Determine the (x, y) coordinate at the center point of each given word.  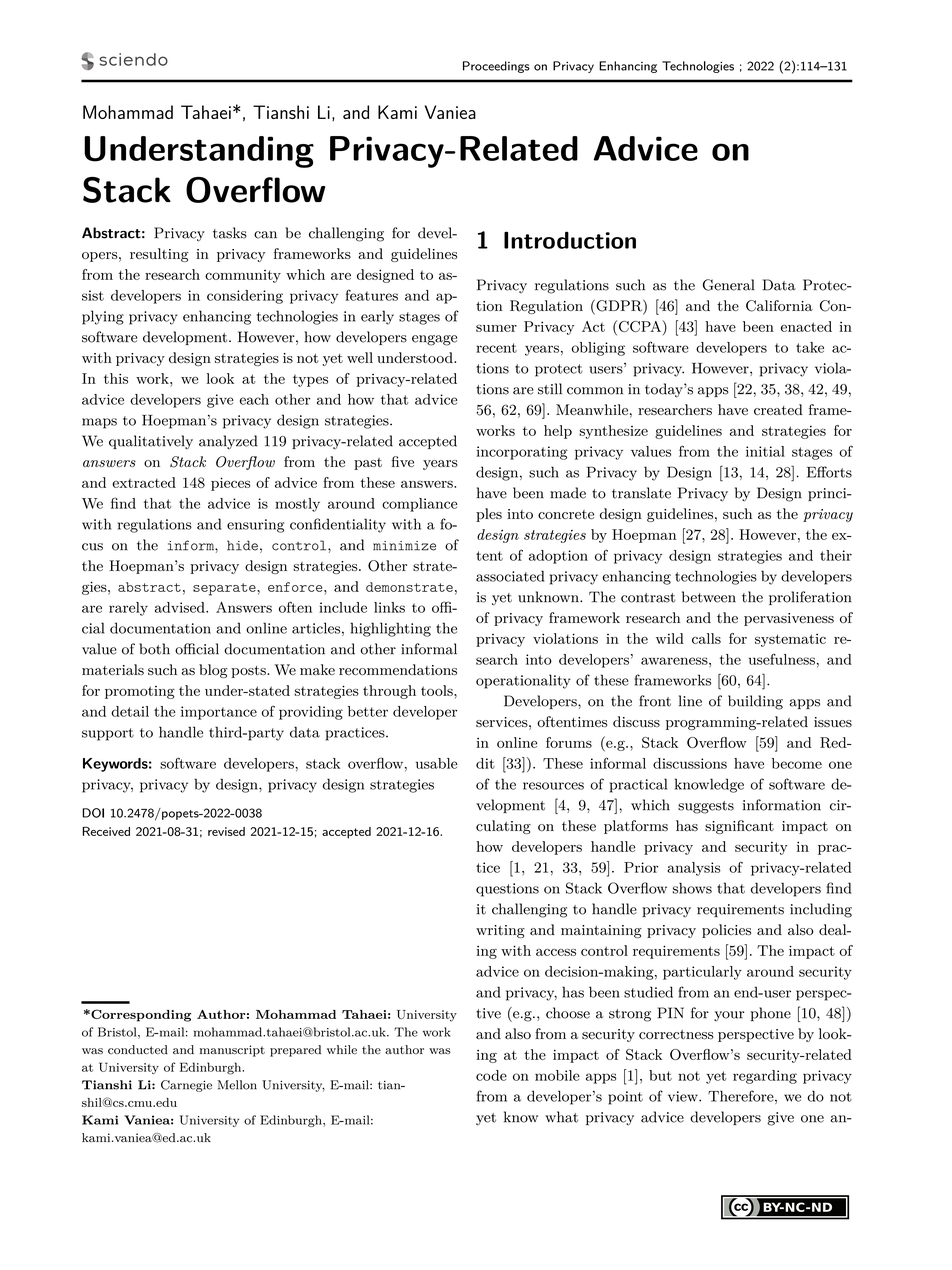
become (797, 763)
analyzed (228, 442)
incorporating (522, 453)
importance (219, 713)
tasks (230, 233)
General (729, 285)
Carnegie (186, 1086)
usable (437, 763)
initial (765, 451)
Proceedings (496, 67)
